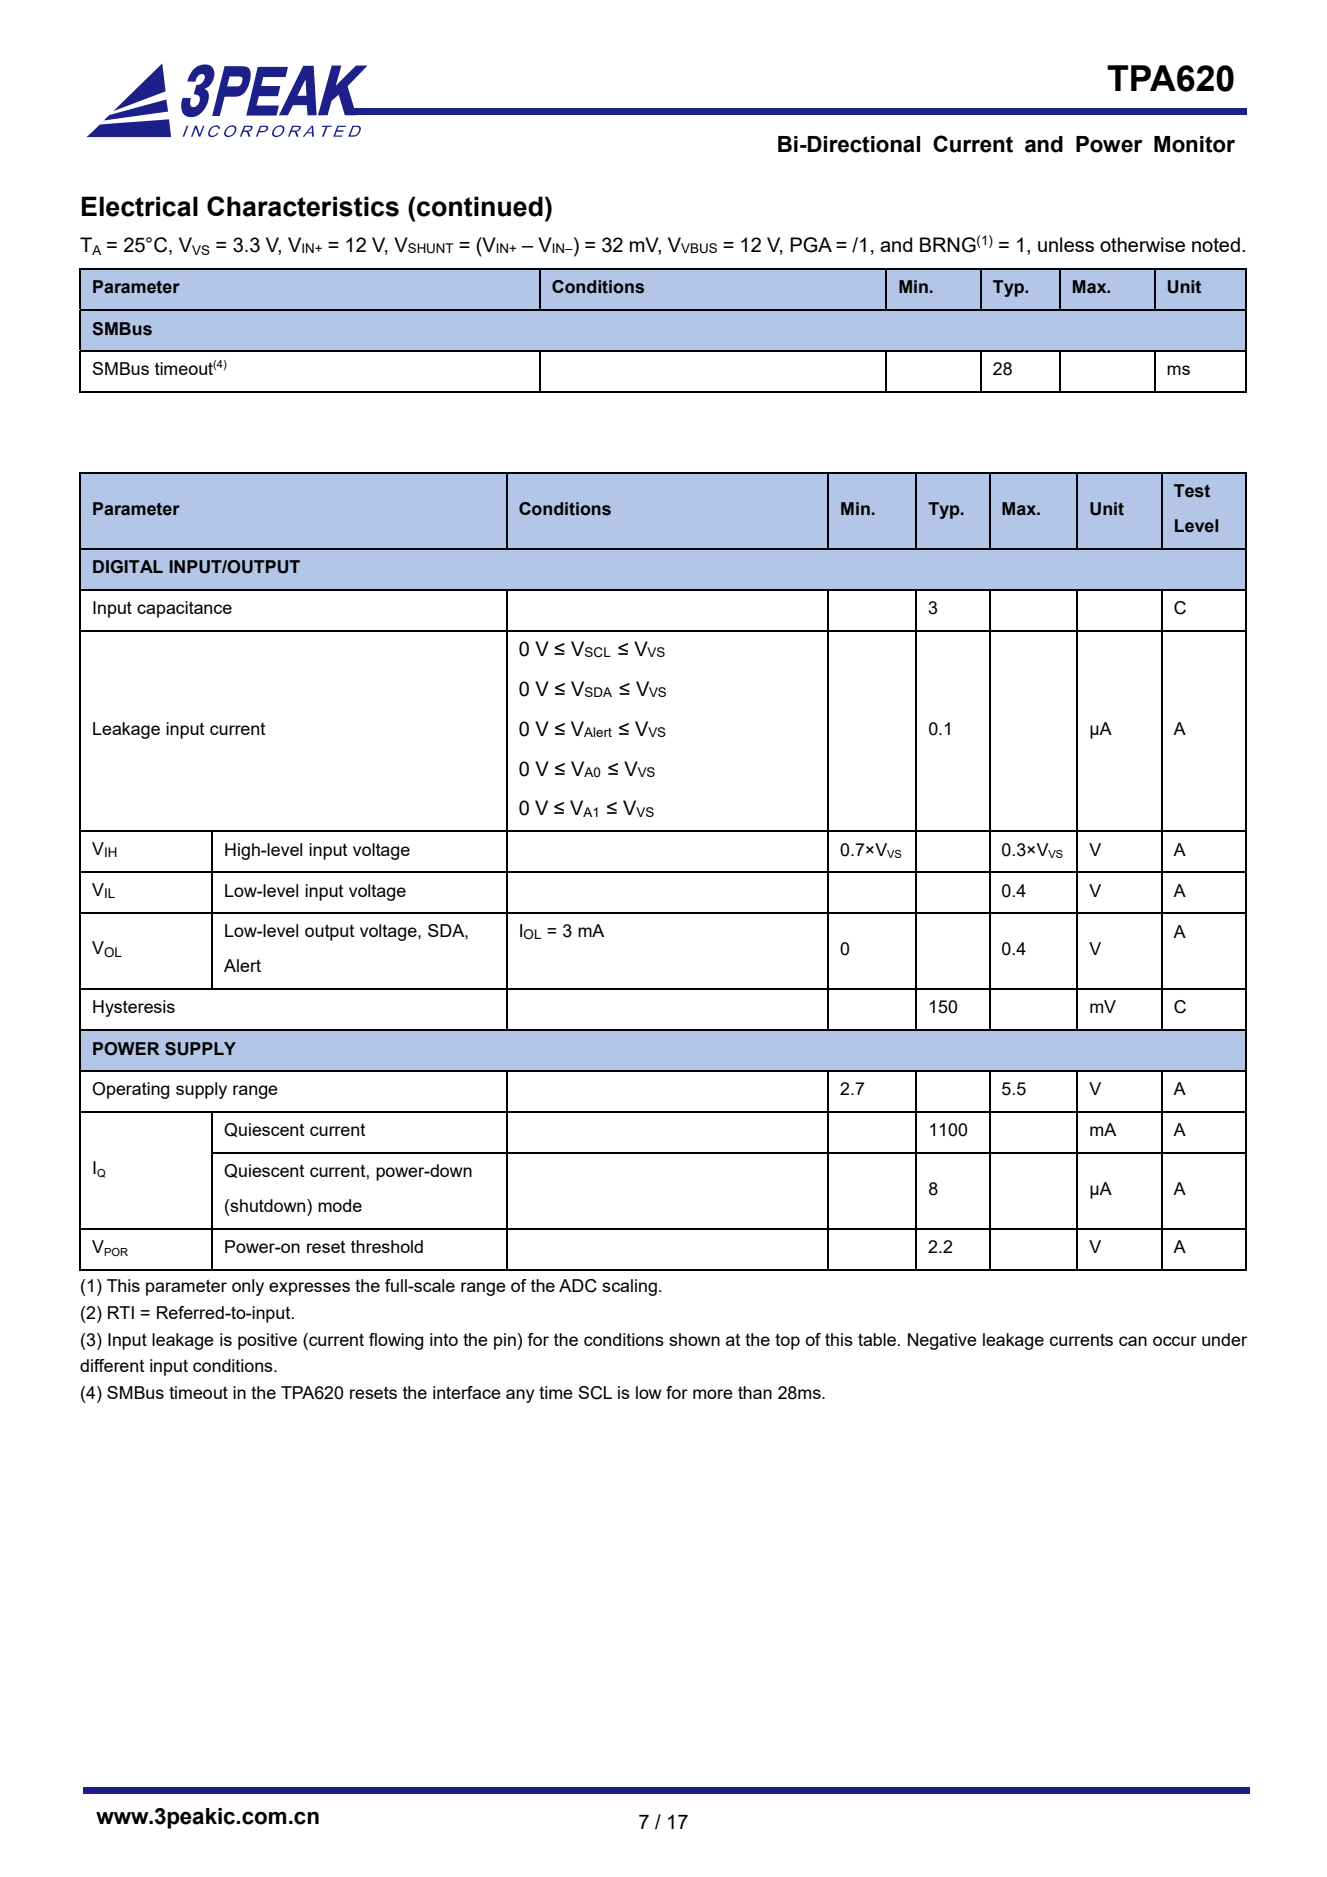 This screenshot has width=1327, height=1877. Describe the element at coordinates (694, 1339) in the screenshot. I see `shown` at that location.
